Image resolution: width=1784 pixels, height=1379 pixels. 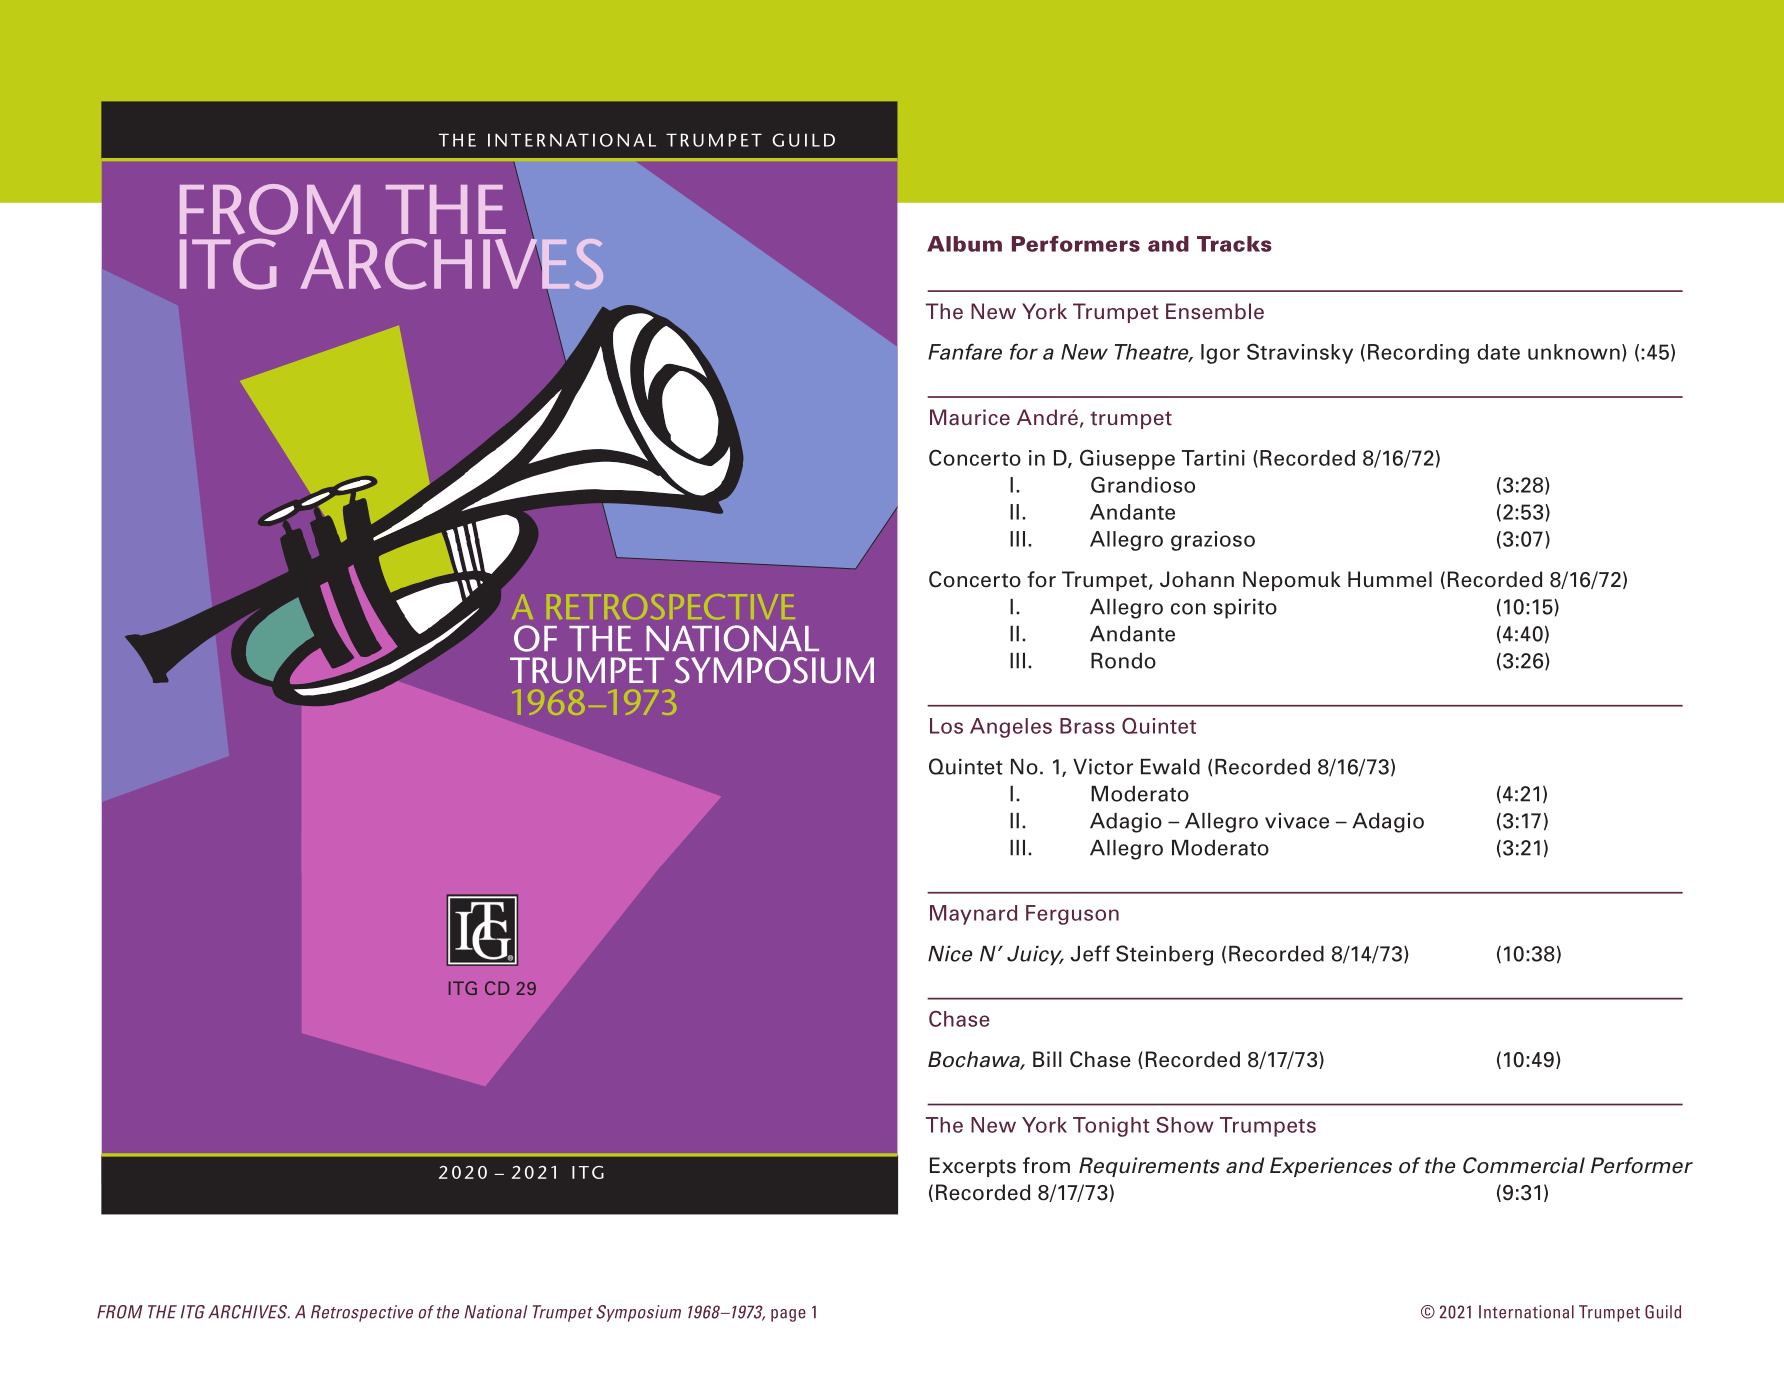 I want to click on date, so click(x=1498, y=352).
